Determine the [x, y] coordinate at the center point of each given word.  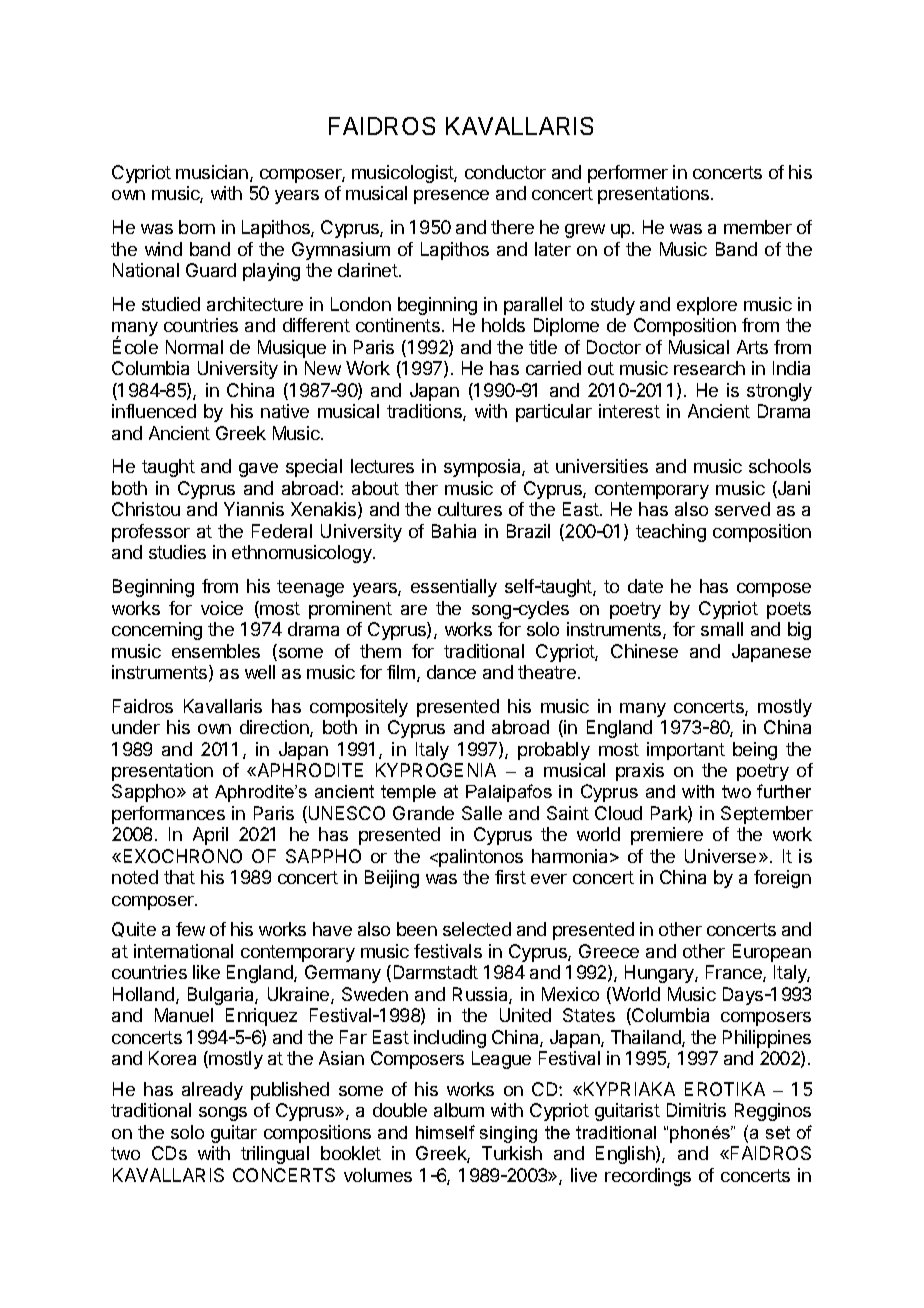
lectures [382, 466]
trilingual [275, 1155]
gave [258, 470]
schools [780, 466]
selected [477, 929]
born [197, 227]
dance [451, 672]
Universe [720, 856]
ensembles [216, 651]
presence [451, 197]
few [190, 929]
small [722, 629]
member [758, 227]
